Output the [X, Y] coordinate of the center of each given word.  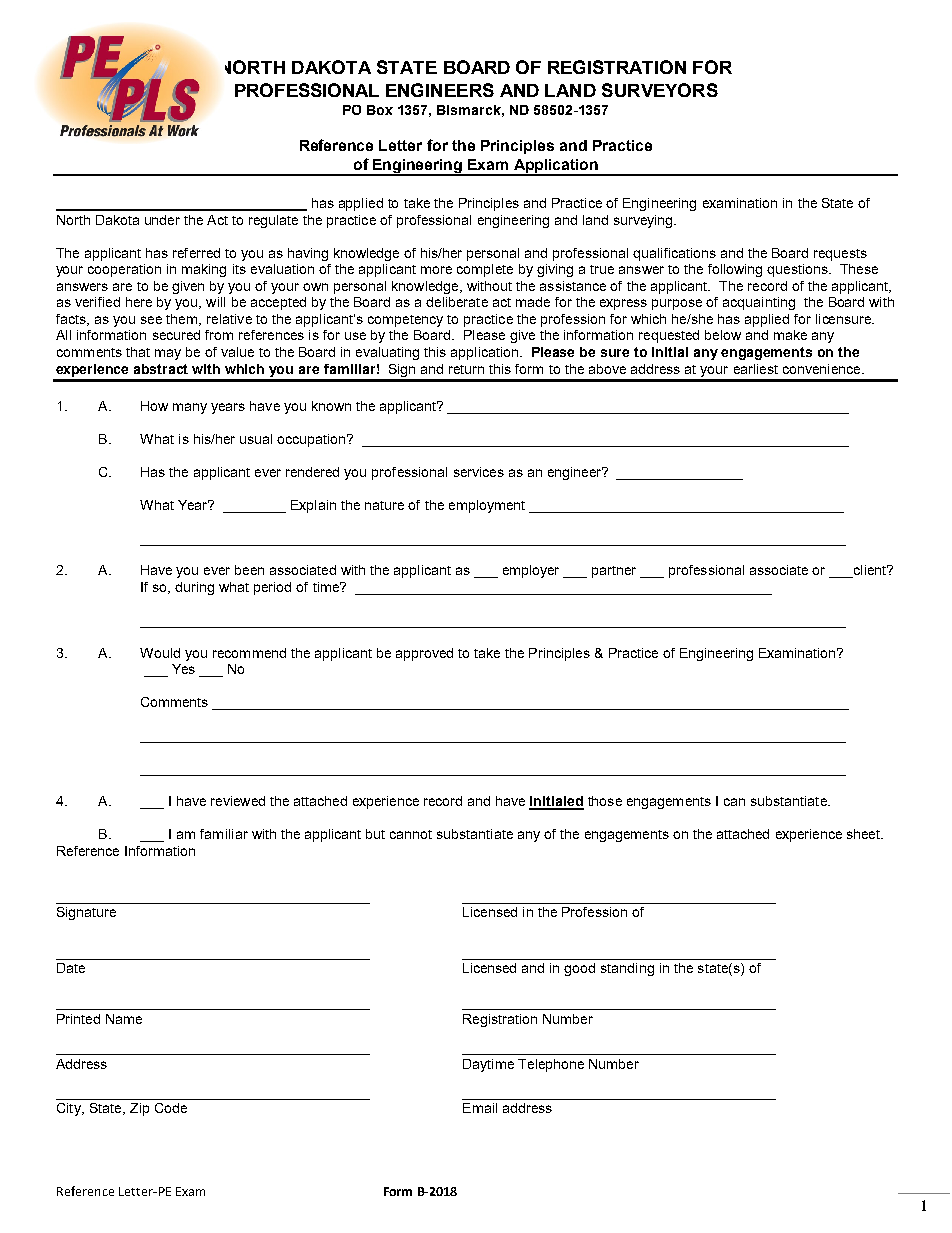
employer [531, 571]
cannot [411, 834]
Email [480, 1108]
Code [171, 1108]
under [162, 220]
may [168, 354]
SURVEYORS [660, 90]
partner [614, 572]
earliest [756, 369]
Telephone [551, 1065]
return [466, 369]
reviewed [238, 801]
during [194, 588]
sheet [864, 834]
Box [380, 110]
